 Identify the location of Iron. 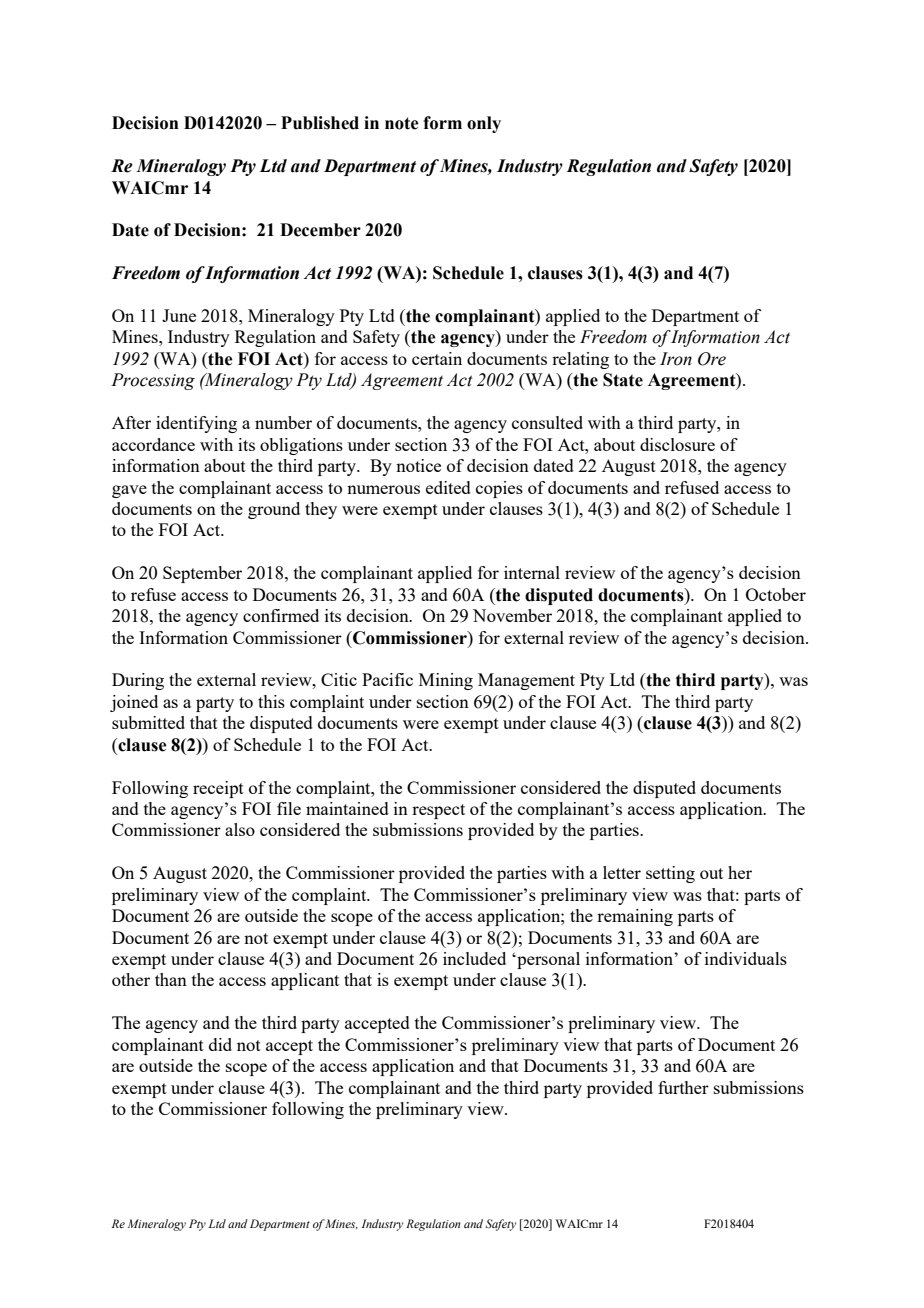
(676, 359).
